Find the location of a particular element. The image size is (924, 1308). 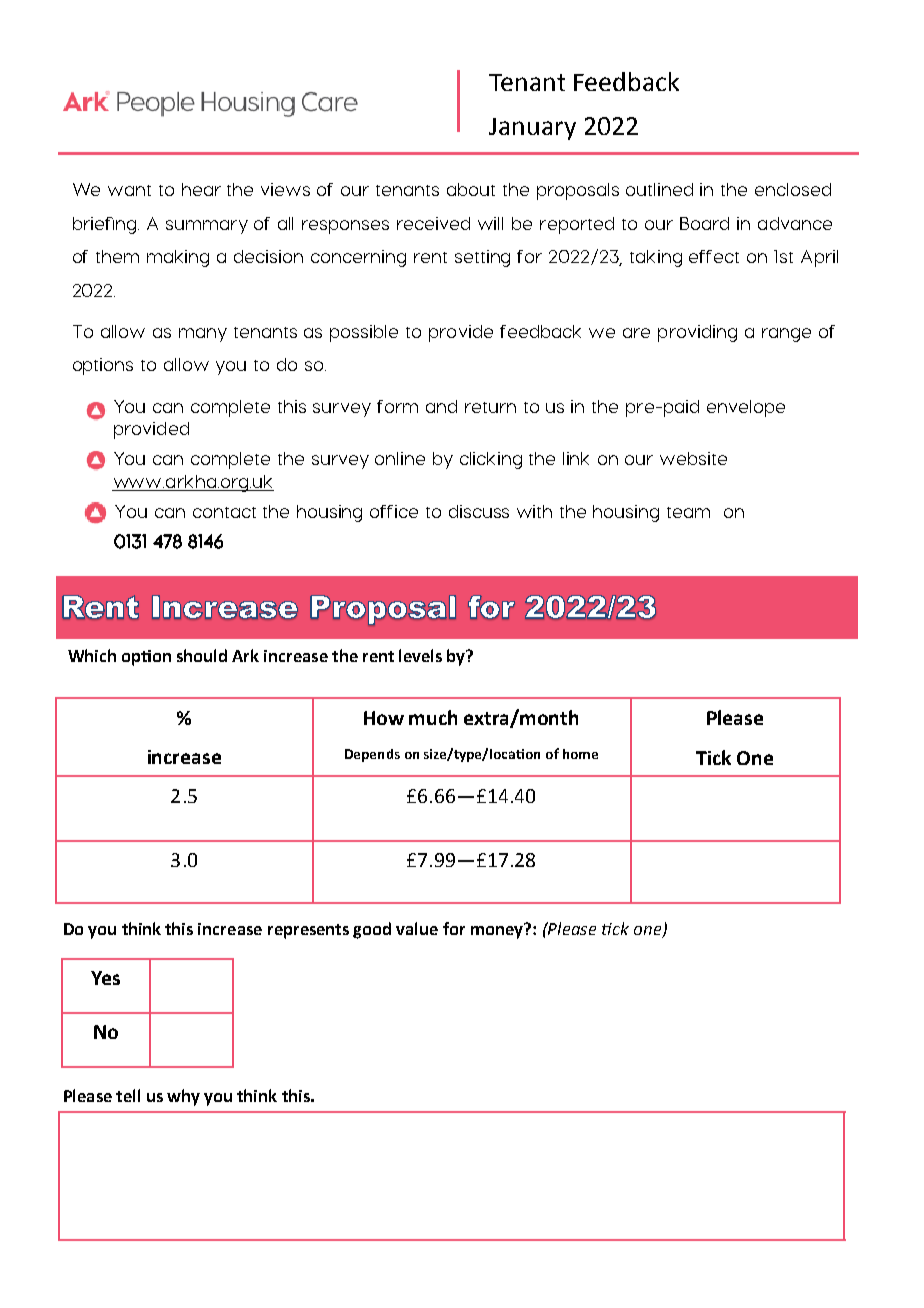

enclosed is located at coordinates (793, 189).
